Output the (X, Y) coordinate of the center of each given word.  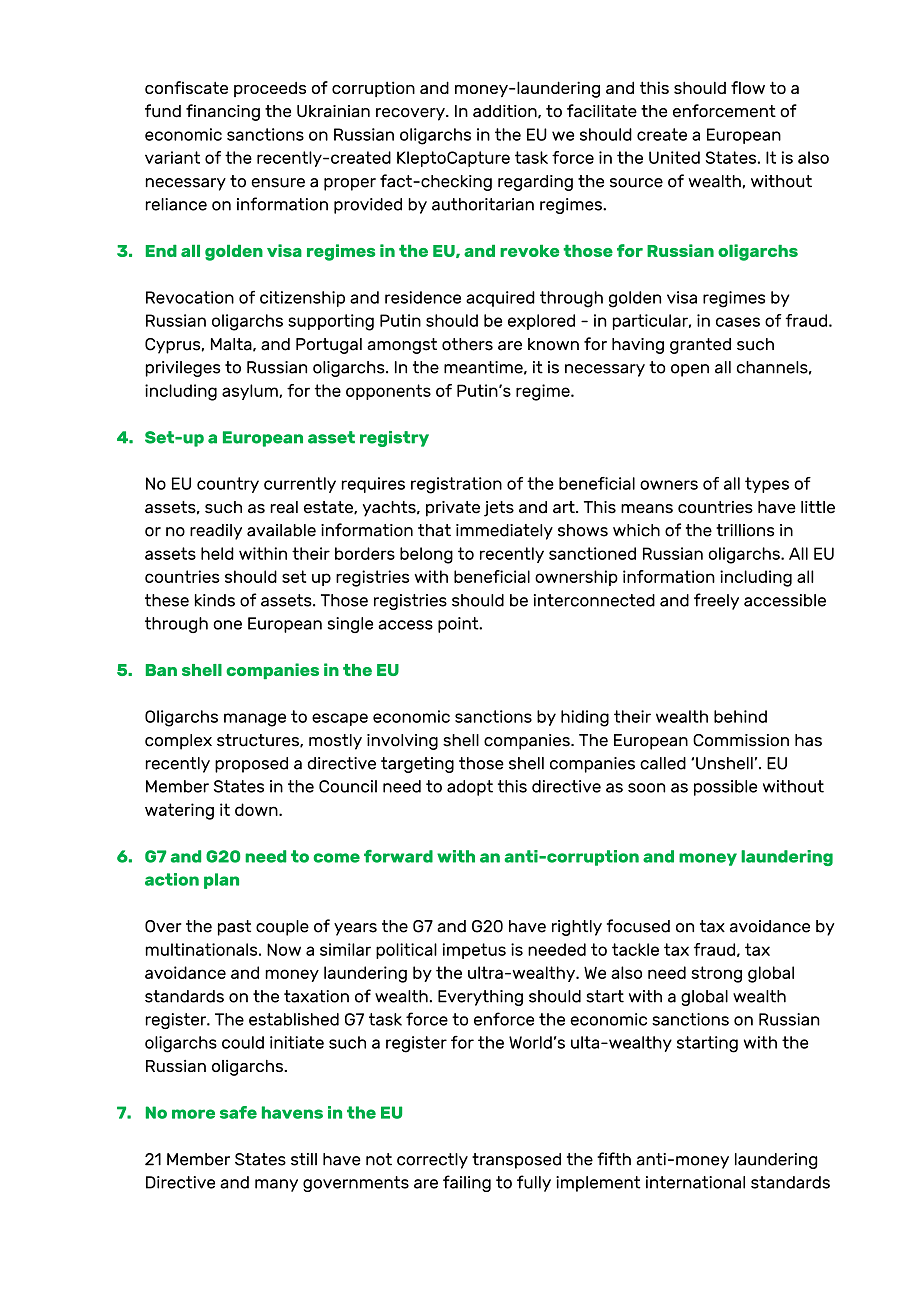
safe (238, 1112)
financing (223, 112)
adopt (470, 788)
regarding (535, 183)
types (767, 485)
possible (725, 788)
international (695, 1182)
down (257, 809)
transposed (516, 1161)
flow (748, 87)
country (228, 485)
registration (456, 485)
